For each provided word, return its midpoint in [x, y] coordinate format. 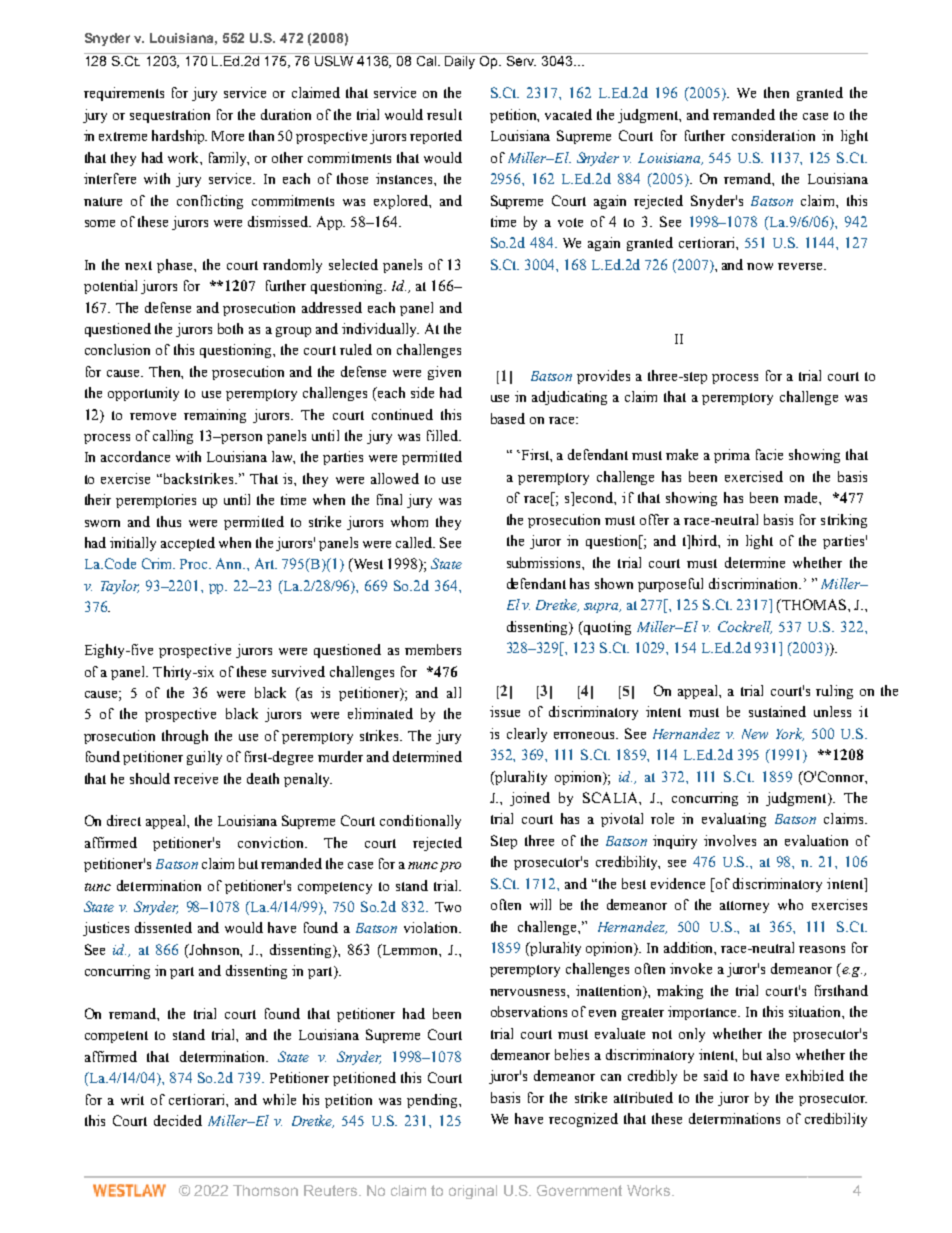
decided [178, 1120]
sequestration [170, 116]
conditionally [420, 822]
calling [173, 437]
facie [769, 454]
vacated [568, 114]
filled [444, 435]
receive [196, 778]
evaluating [734, 820]
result [444, 114]
